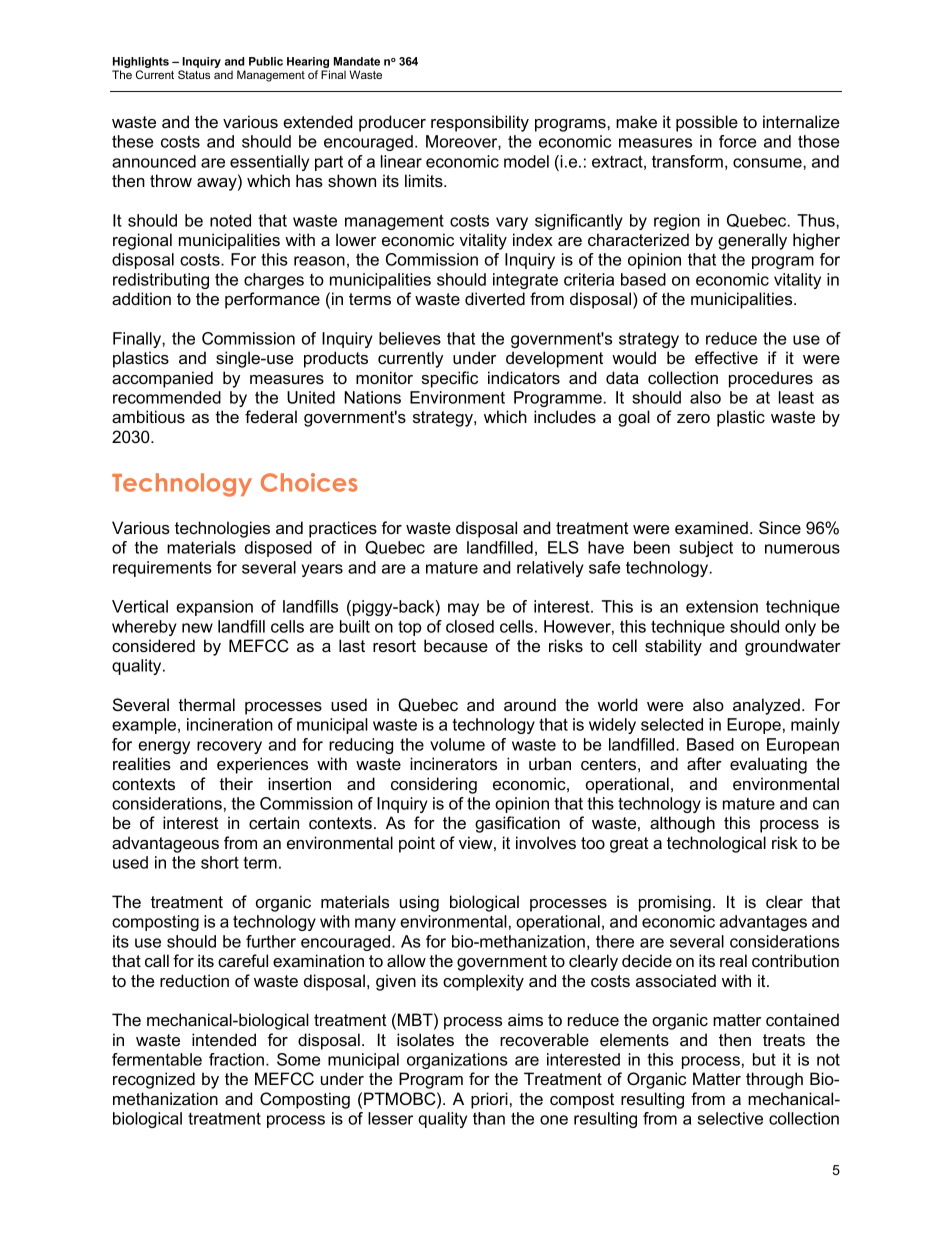 The image size is (952, 1233). What do you see at coordinates (704, 763) in the document?
I see `after` at bounding box center [704, 763].
